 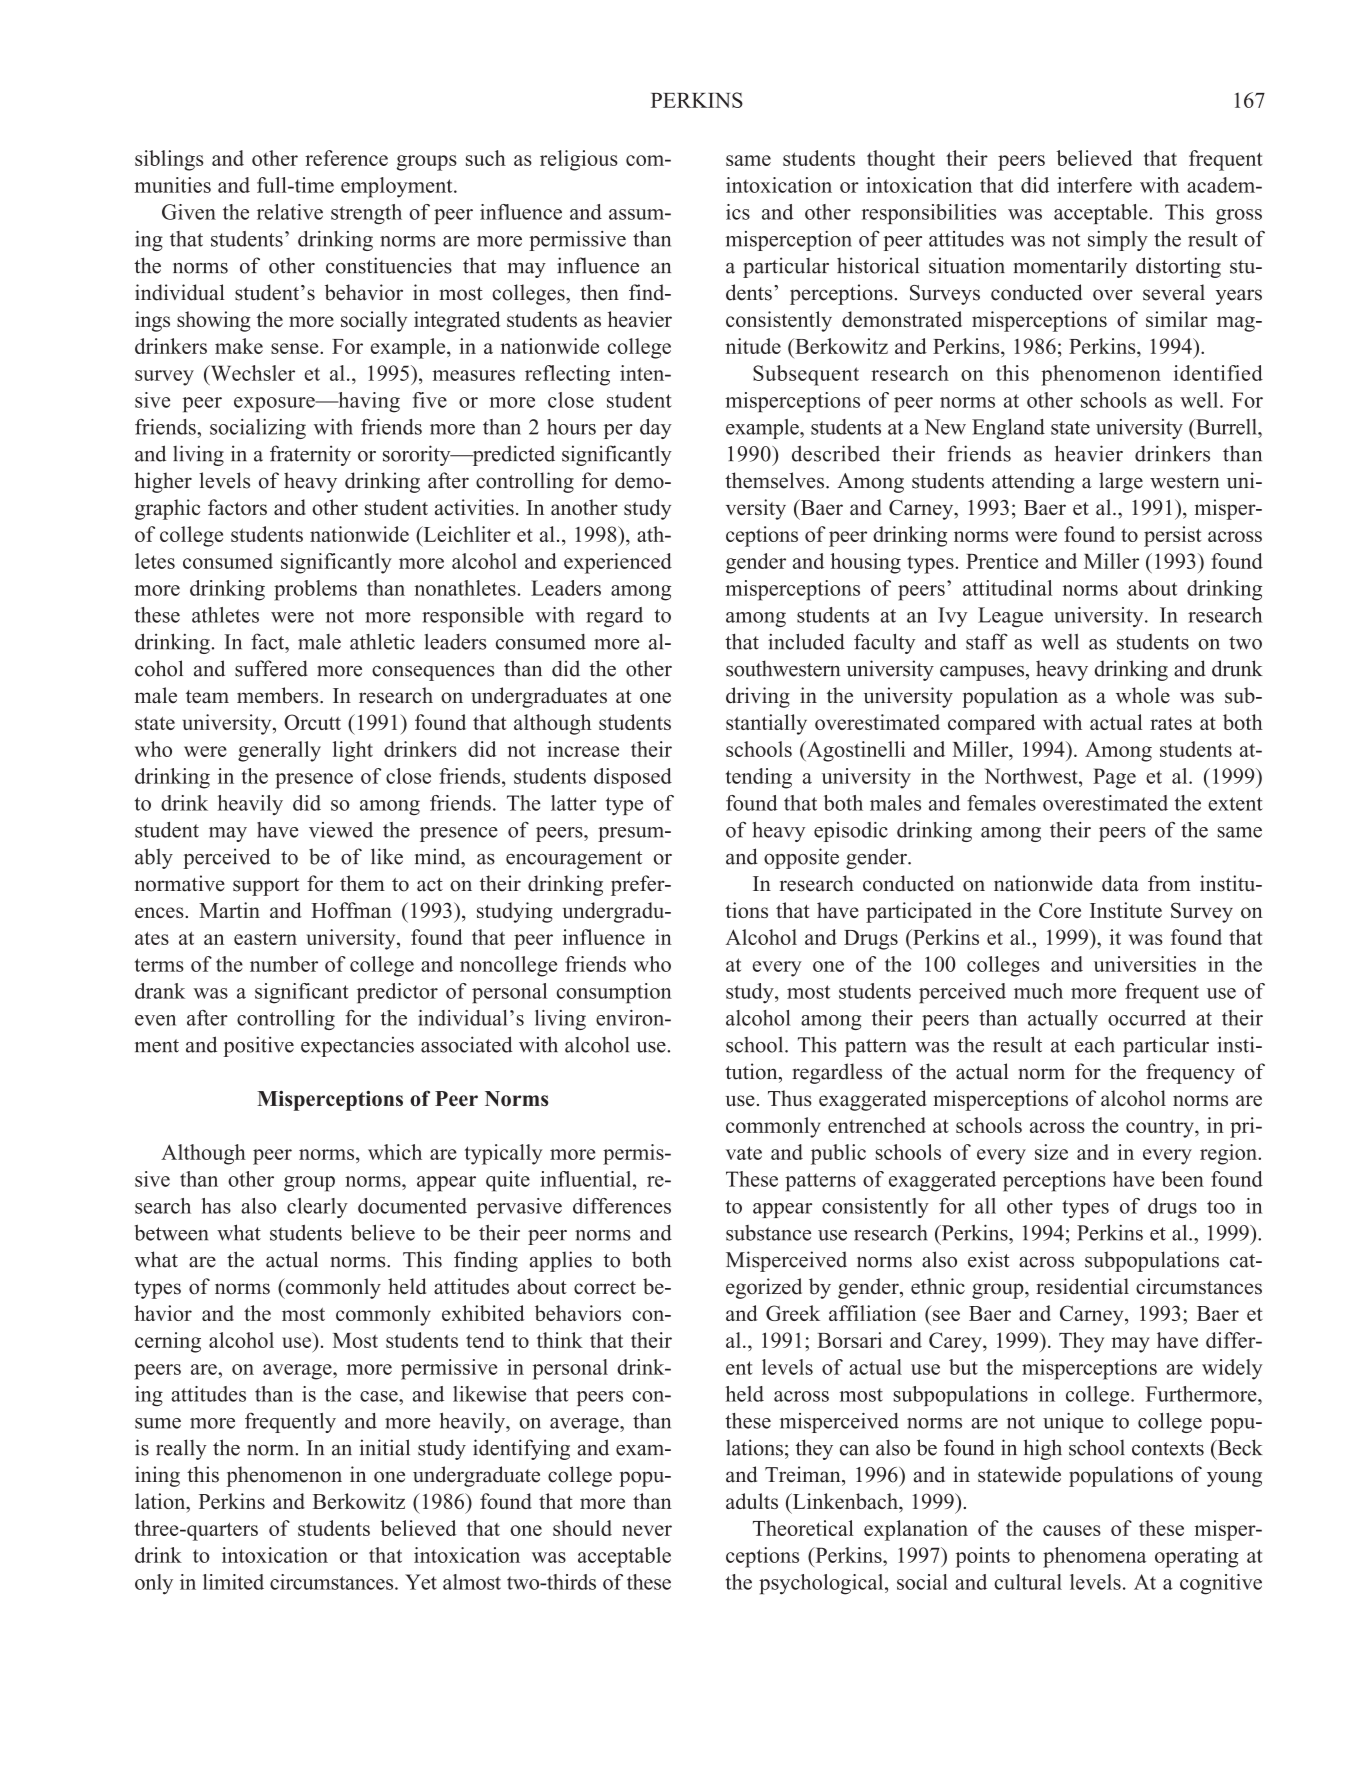 I want to click on data, so click(x=1120, y=883).
